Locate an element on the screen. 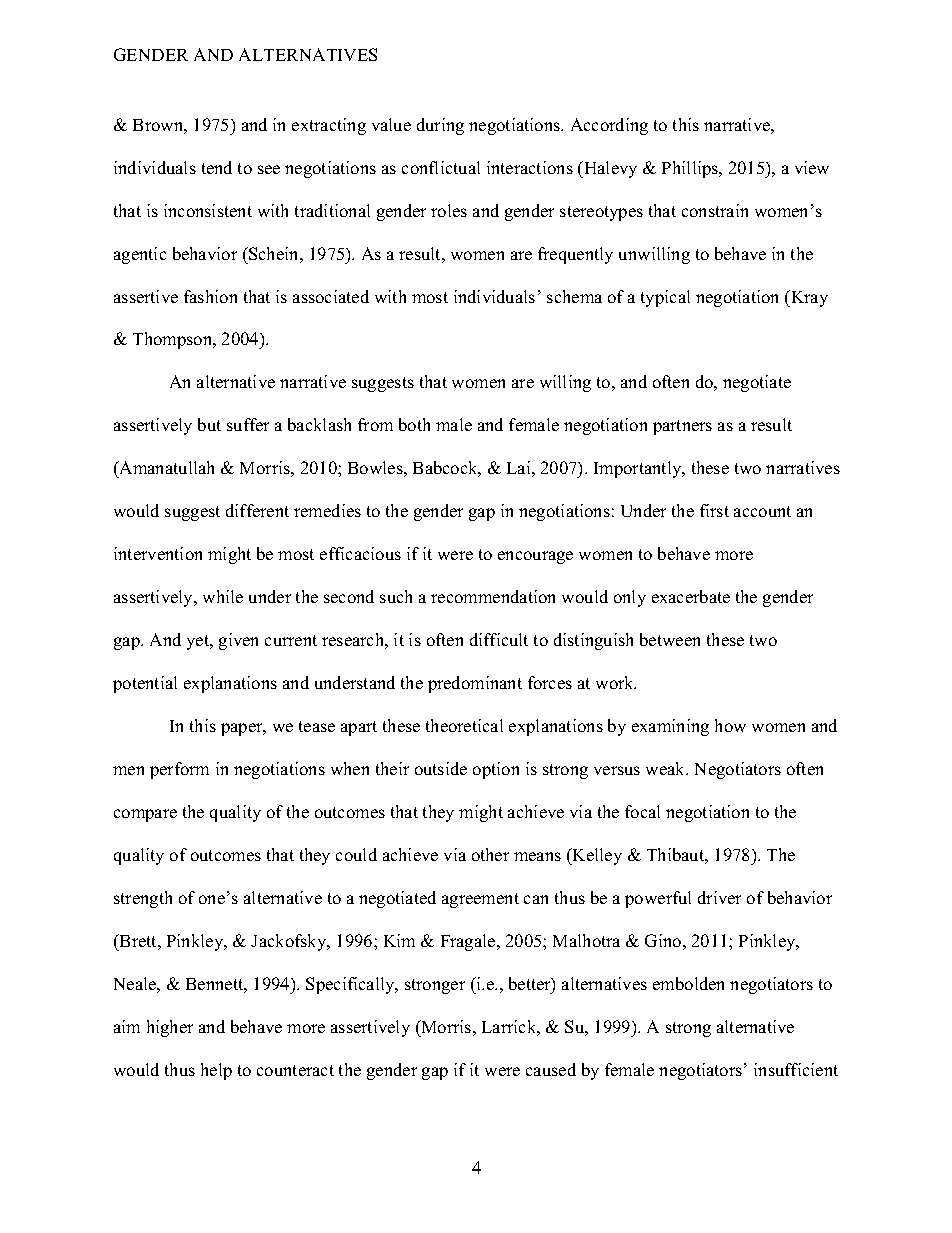  Phillips is located at coordinates (691, 169).
